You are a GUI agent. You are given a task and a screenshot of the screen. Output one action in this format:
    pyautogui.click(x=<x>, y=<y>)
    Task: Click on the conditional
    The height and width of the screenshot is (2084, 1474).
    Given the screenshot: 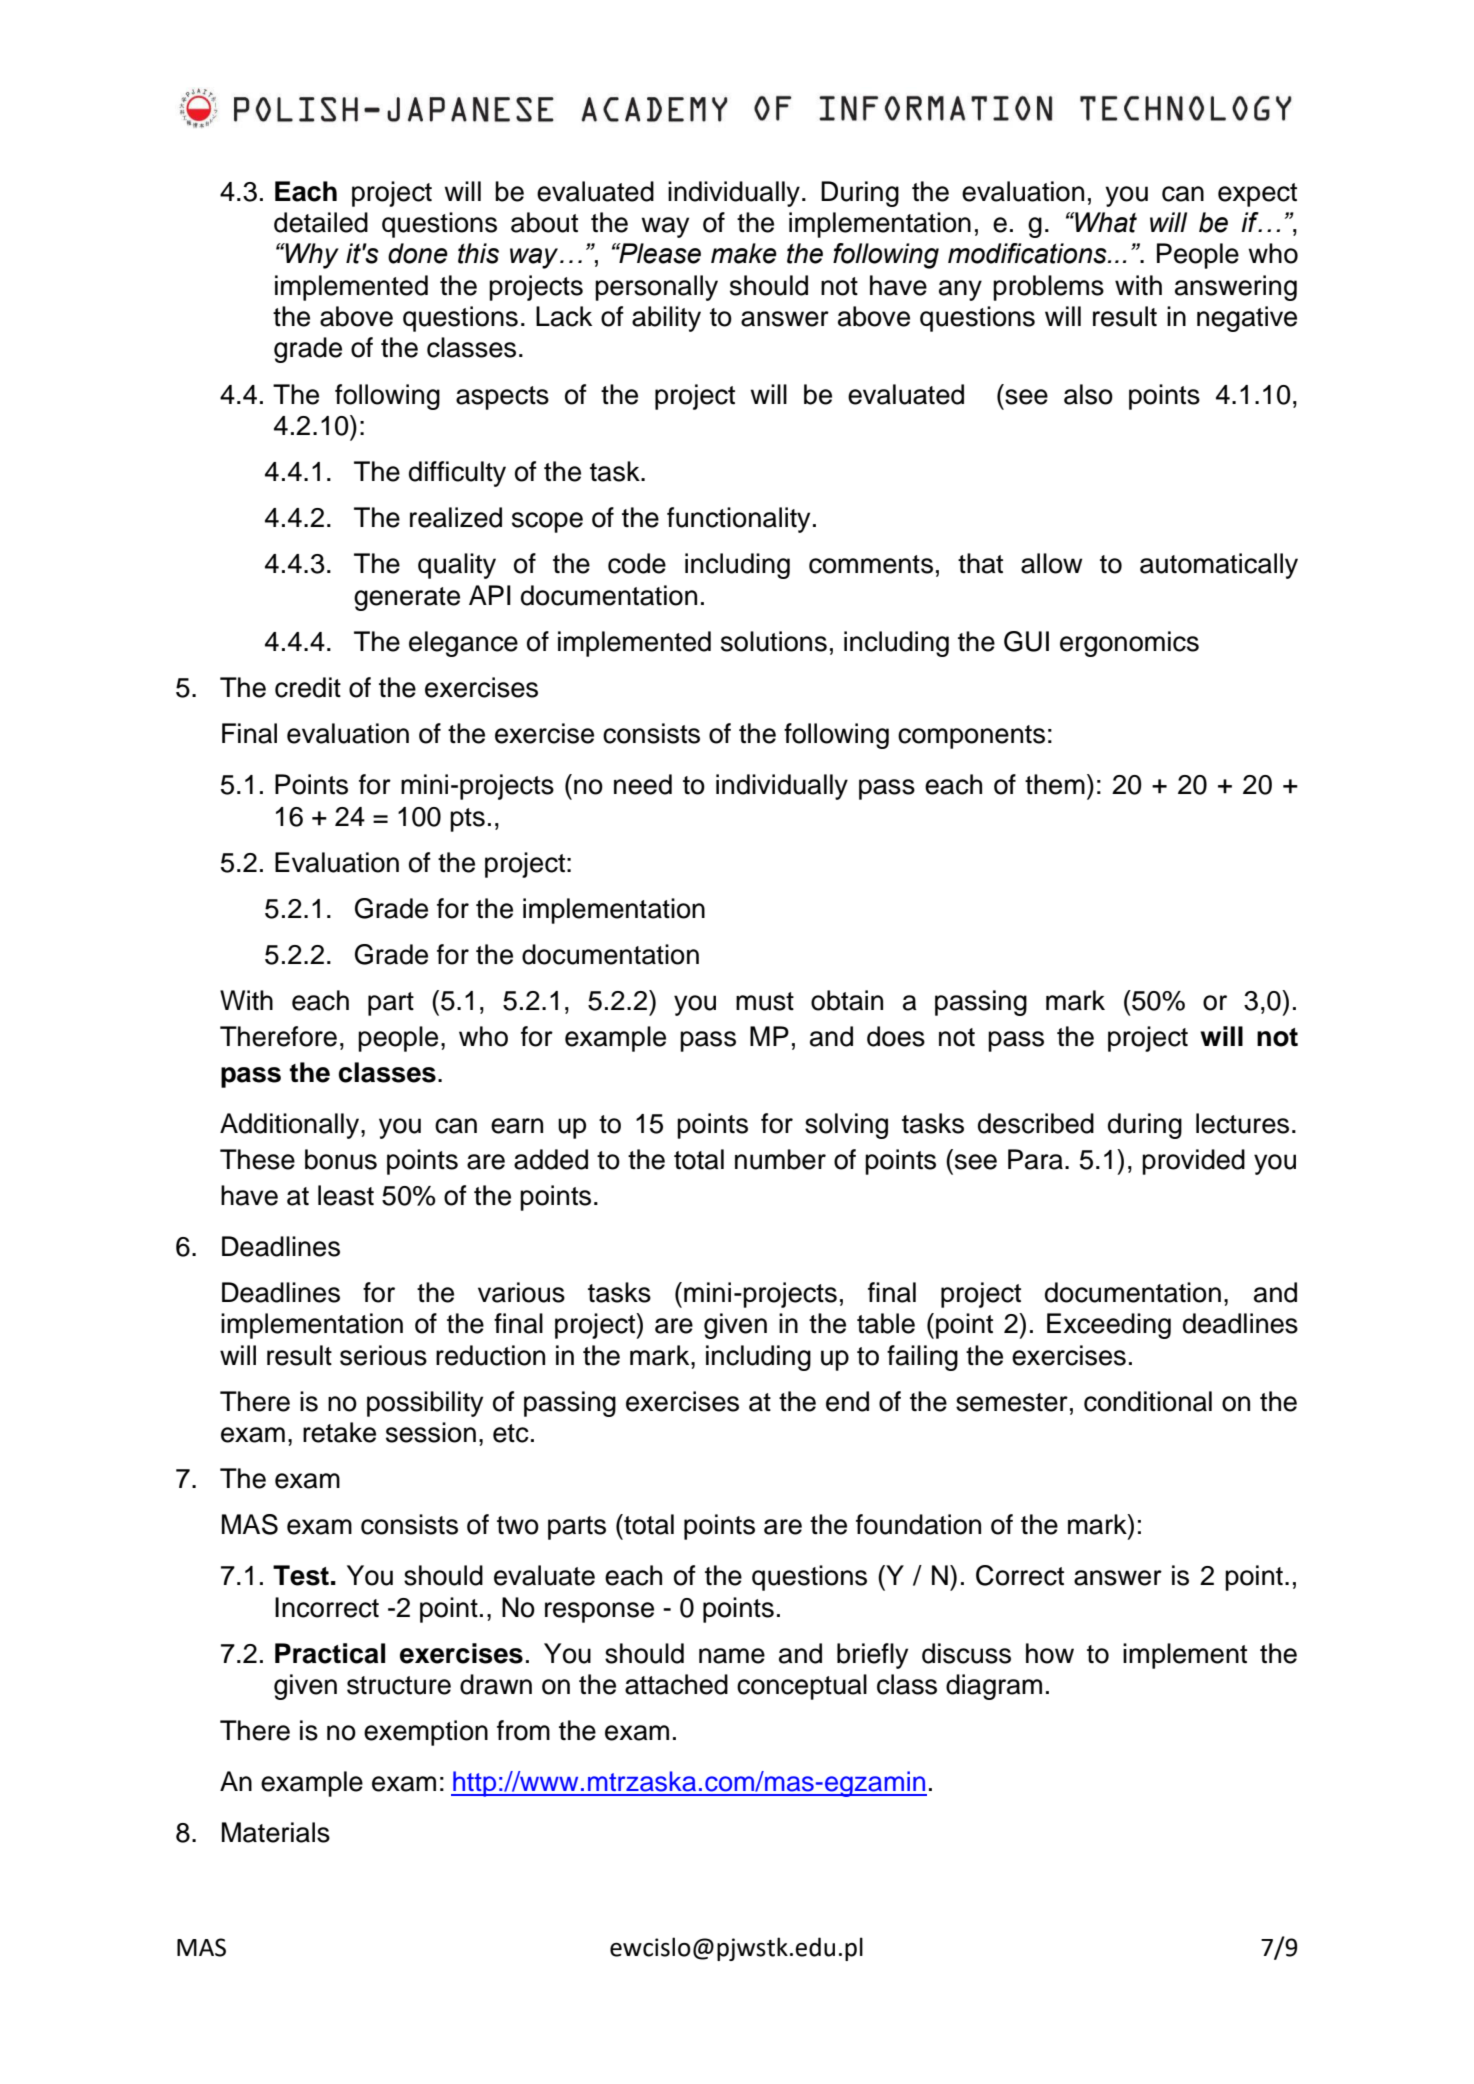 What is the action you would take?
    pyautogui.click(x=1148, y=1401)
